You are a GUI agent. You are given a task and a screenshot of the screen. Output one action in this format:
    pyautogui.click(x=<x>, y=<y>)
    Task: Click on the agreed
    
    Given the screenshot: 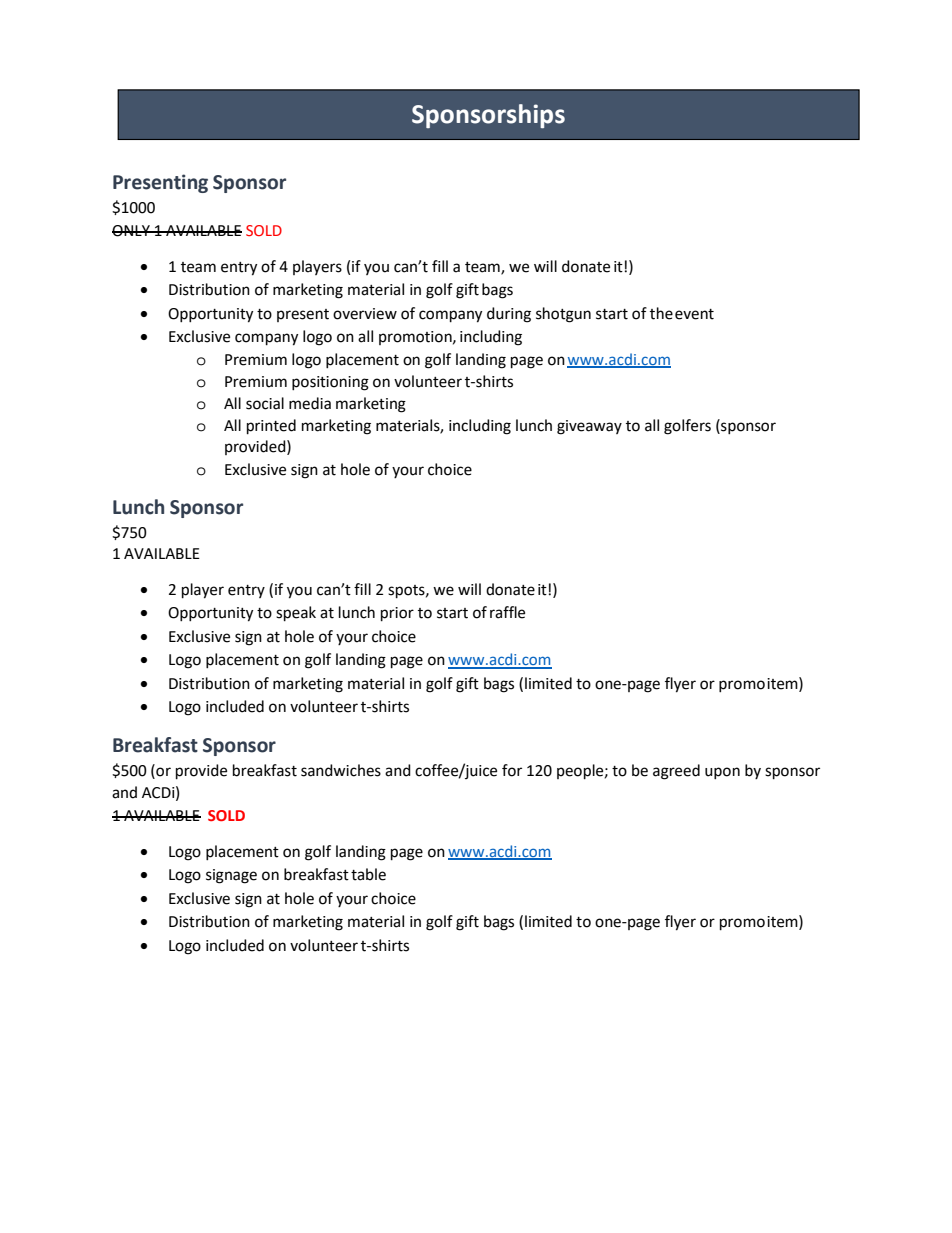 What is the action you would take?
    pyautogui.click(x=676, y=772)
